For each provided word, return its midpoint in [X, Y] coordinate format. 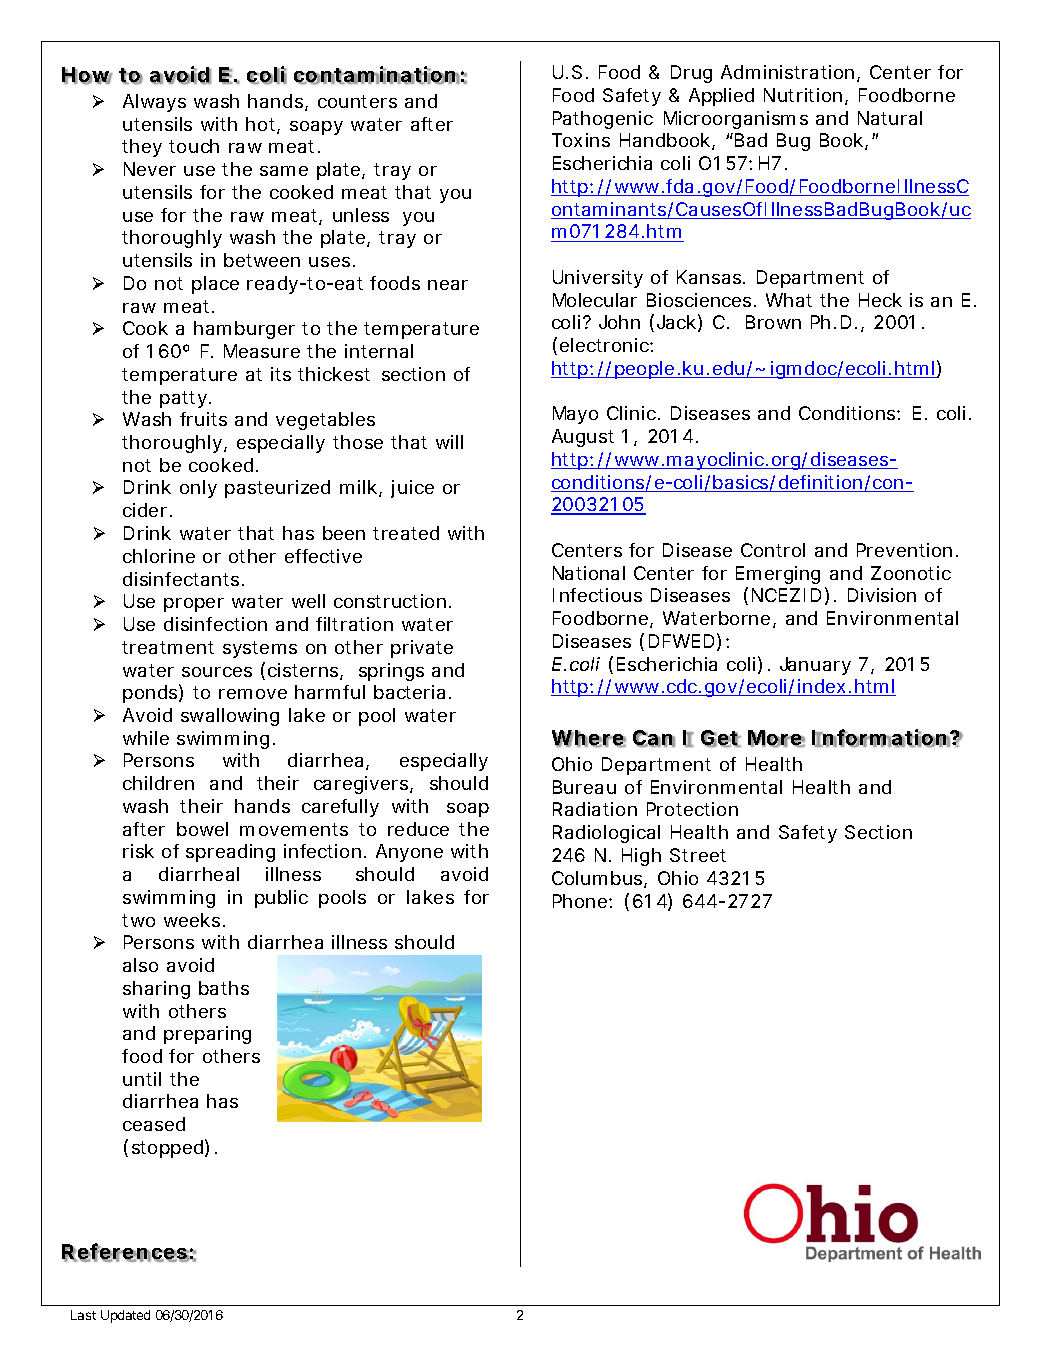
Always [154, 103]
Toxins [581, 140]
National [589, 573]
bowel [202, 829]
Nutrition [803, 95]
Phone [581, 901]
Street [698, 855]
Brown [773, 322]
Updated [125, 1316]
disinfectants [181, 579]
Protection [692, 809]
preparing [207, 1035]
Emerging [778, 575]
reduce [418, 829]
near [448, 285]
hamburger [244, 330]
